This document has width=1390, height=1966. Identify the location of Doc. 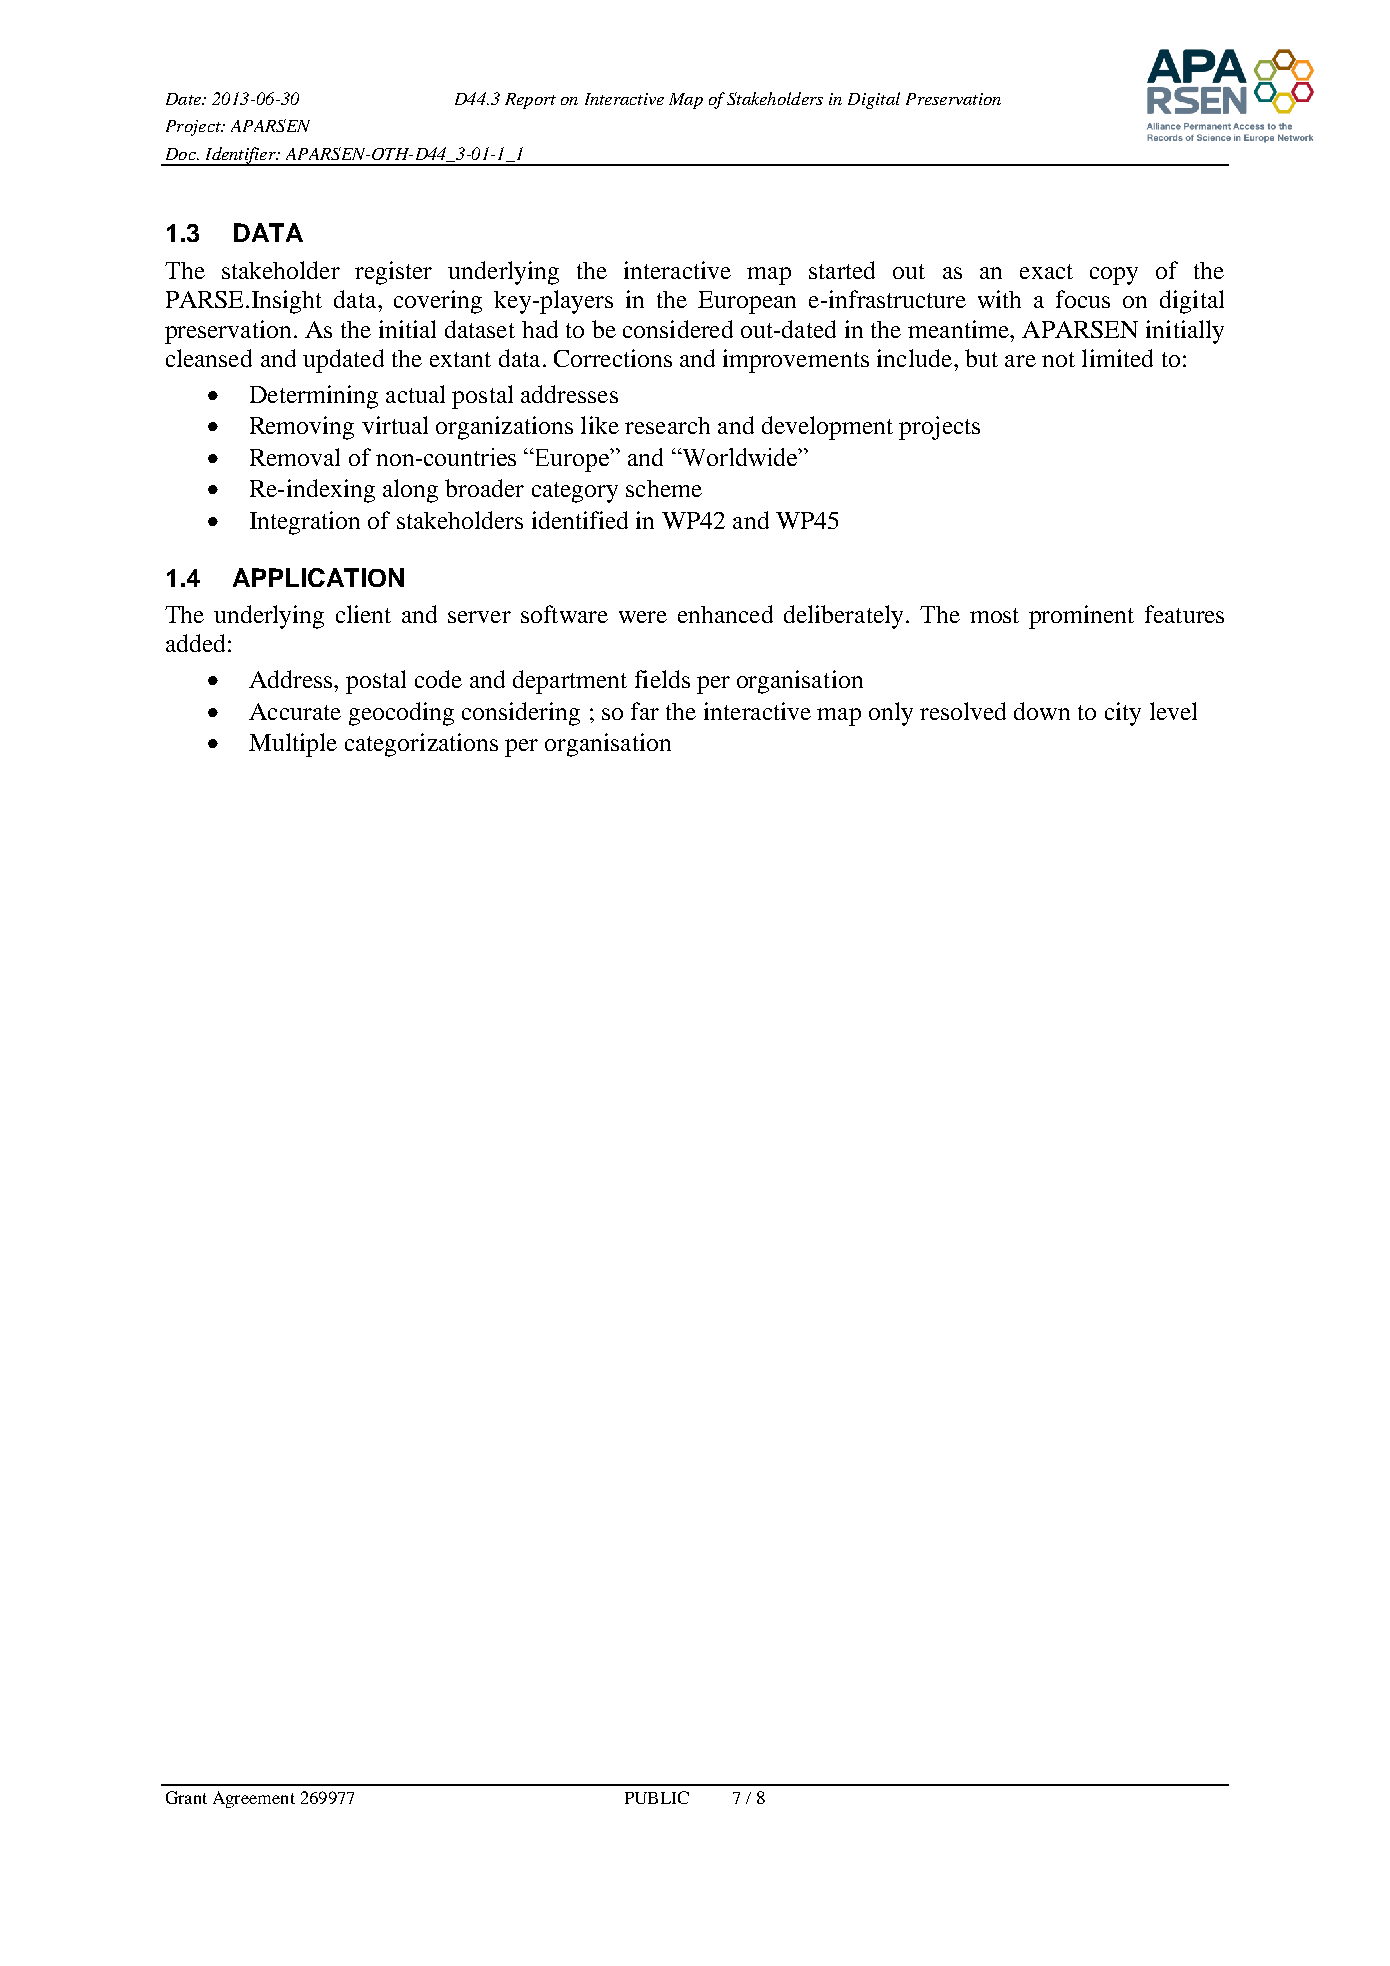
(182, 154).
